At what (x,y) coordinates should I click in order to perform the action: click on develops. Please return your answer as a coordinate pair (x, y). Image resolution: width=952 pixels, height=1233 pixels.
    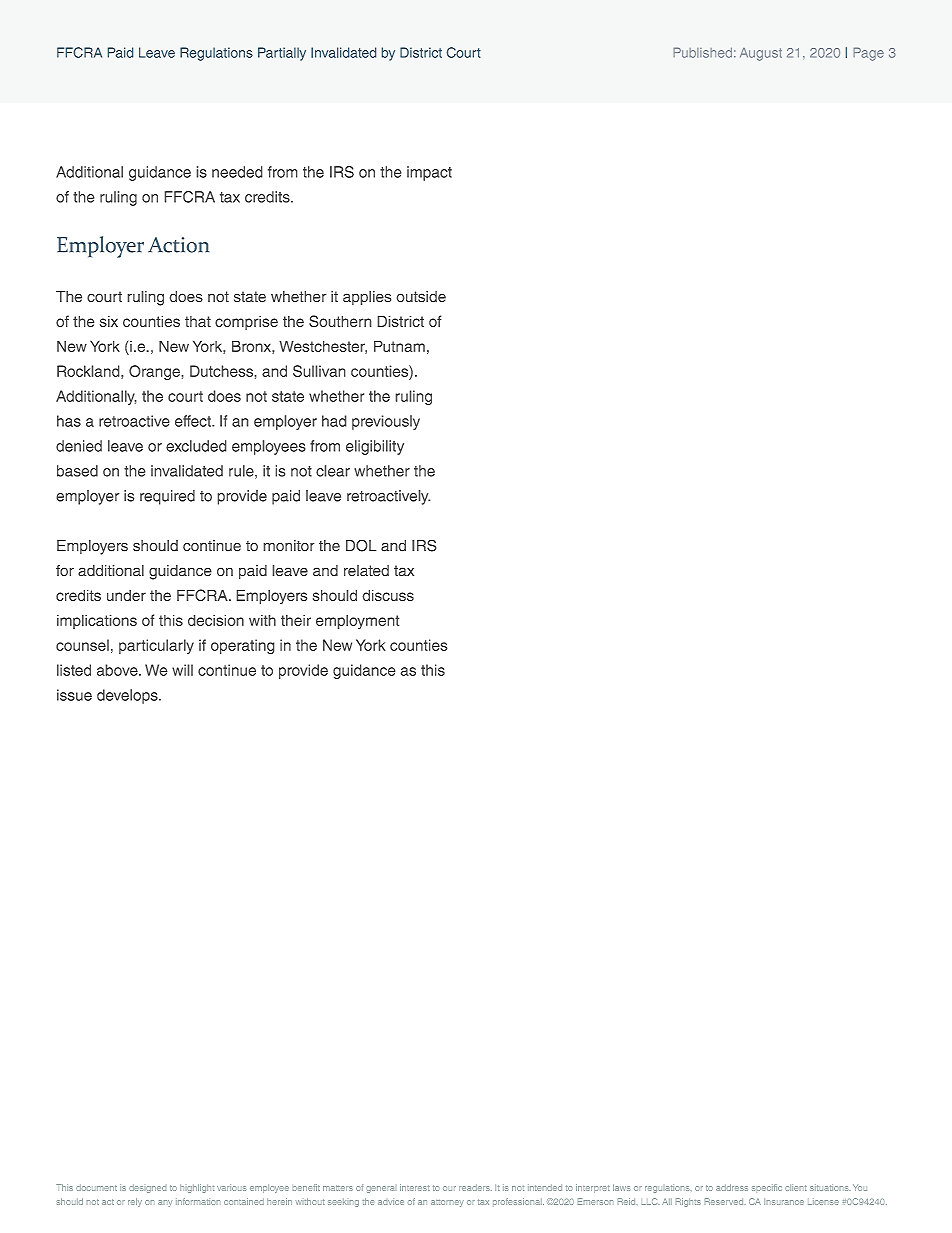
    Looking at the image, I should click on (128, 696).
